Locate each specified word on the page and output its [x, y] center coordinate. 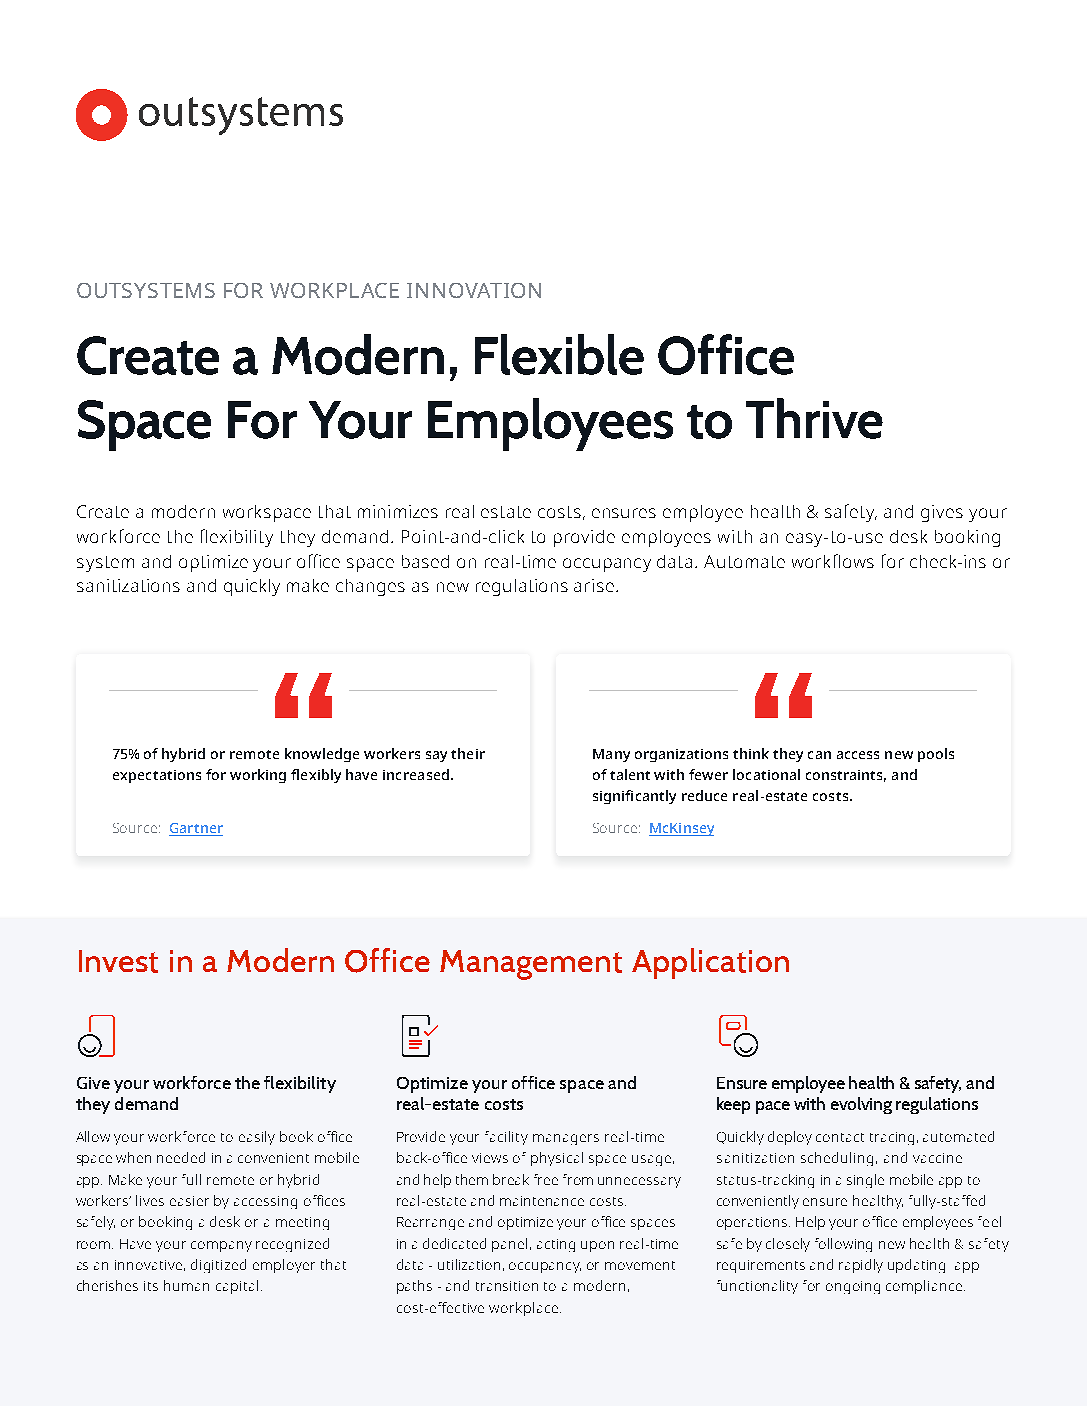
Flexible [559, 354]
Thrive [814, 418]
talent [630, 774]
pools [936, 755]
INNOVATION [474, 290]
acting [556, 1245]
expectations [157, 776]
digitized [218, 1266]
